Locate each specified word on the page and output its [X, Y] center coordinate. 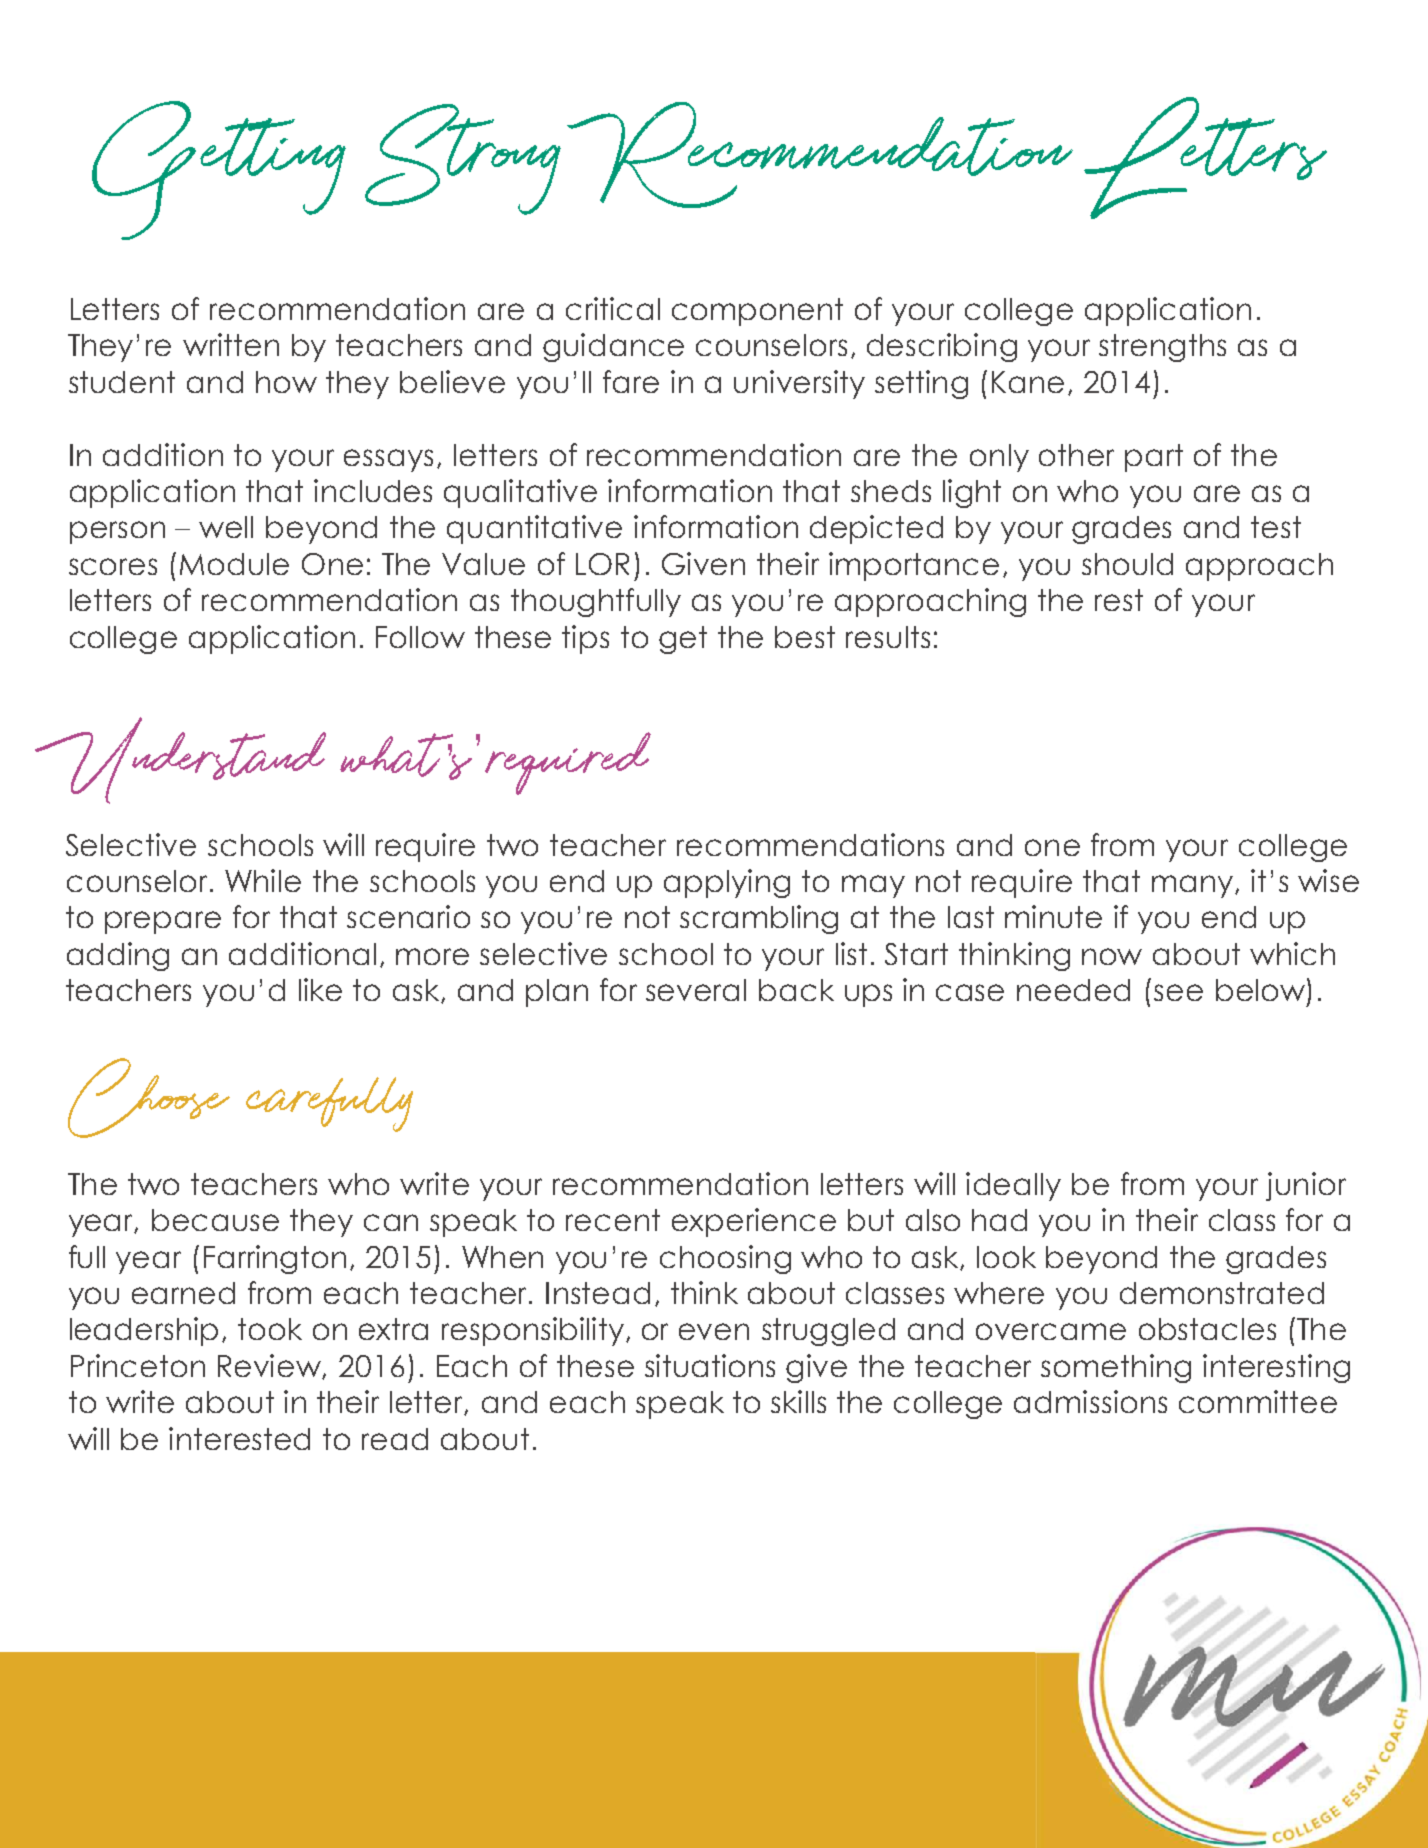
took [270, 1329]
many [1194, 886]
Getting [219, 170]
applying [727, 883]
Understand [180, 760]
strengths [1162, 348]
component [757, 312]
